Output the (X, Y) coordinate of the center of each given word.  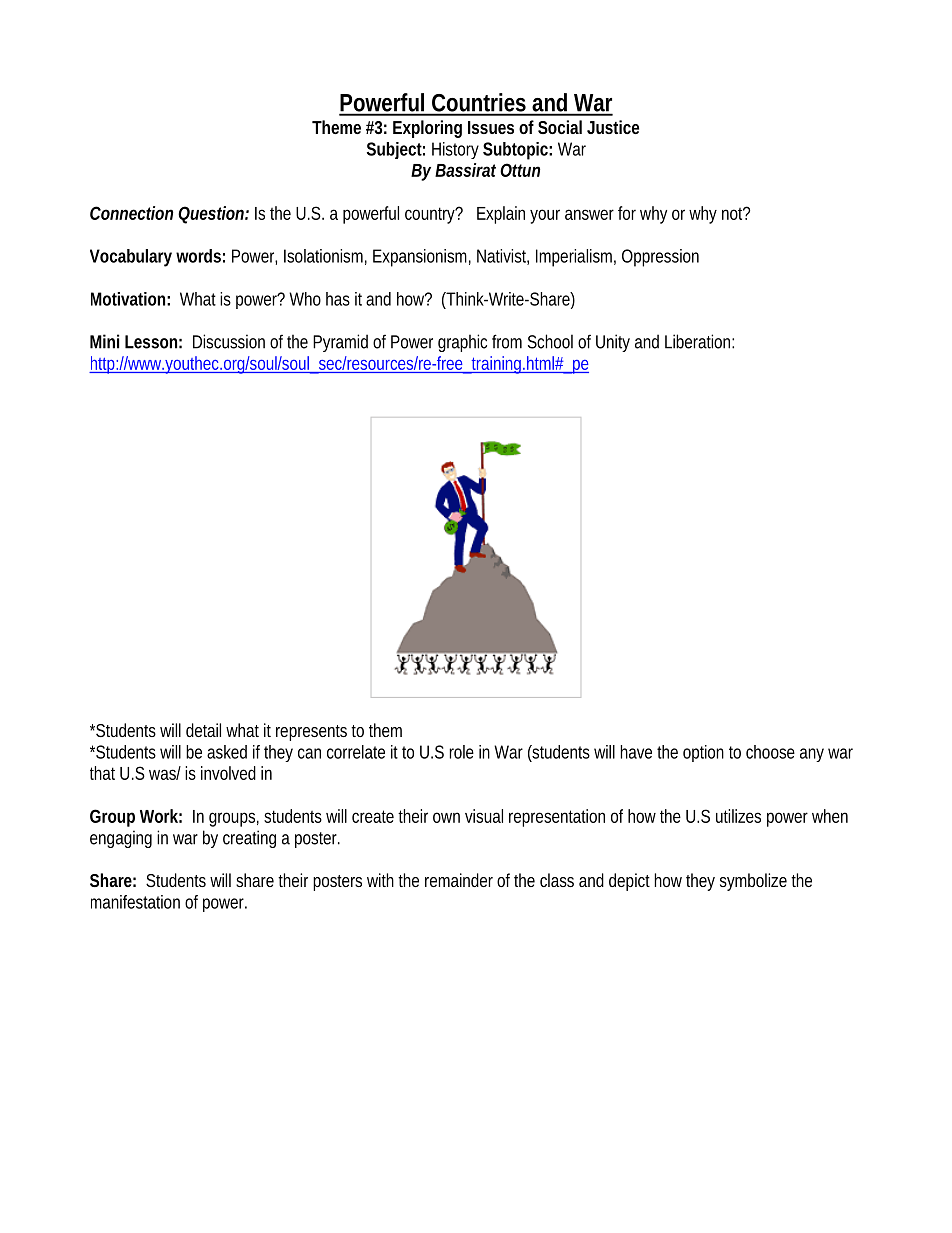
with (380, 880)
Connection (131, 213)
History (455, 150)
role (461, 752)
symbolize (753, 882)
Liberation (699, 341)
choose (770, 752)
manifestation (135, 902)
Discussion (229, 341)
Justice (613, 127)
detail (203, 730)
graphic (462, 343)
